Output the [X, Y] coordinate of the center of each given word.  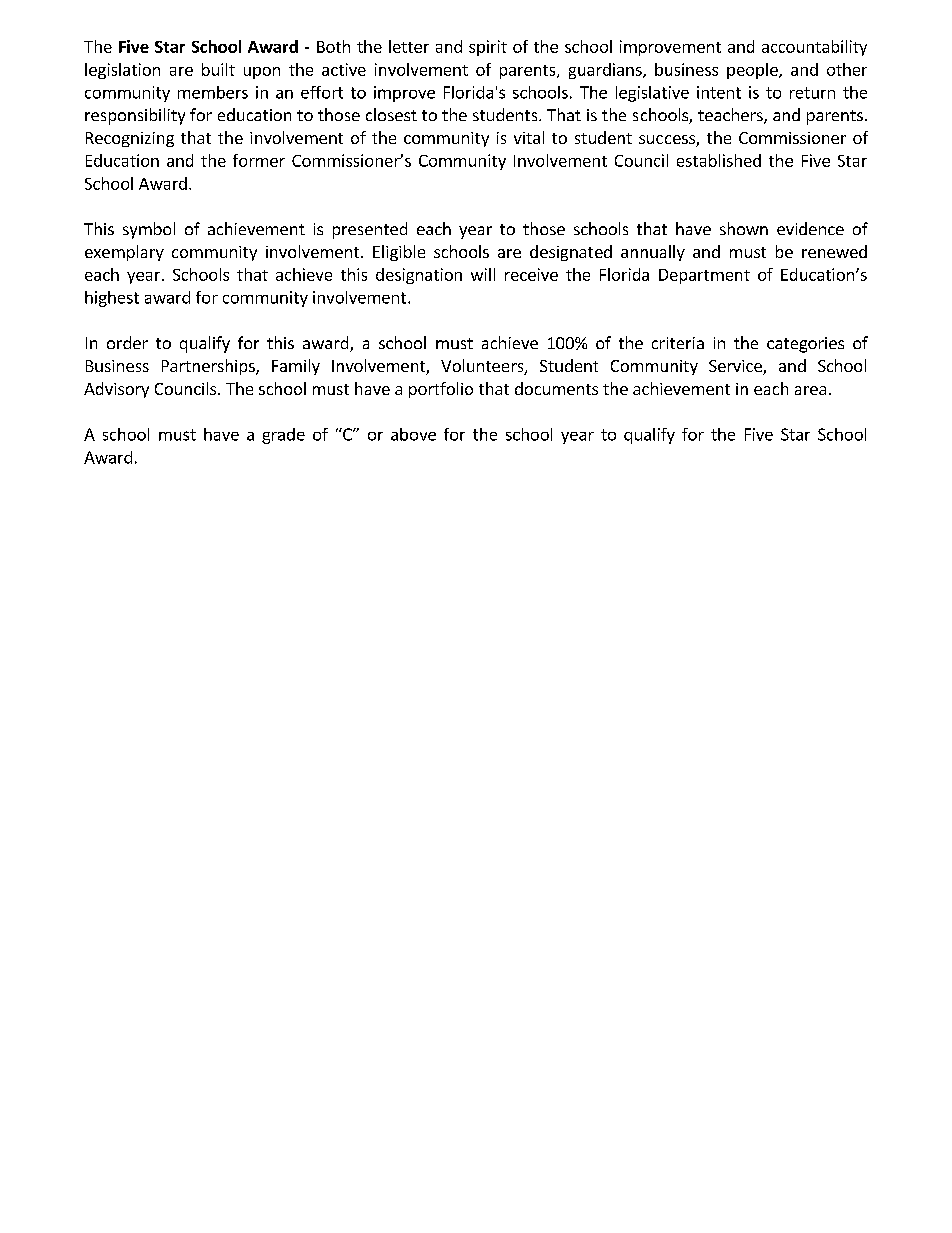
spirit [488, 48]
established [719, 160]
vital [529, 137]
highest [112, 299]
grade [283, 436]
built [218, 69]
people [753, 71]
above [413, 434]
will [483, 274]
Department [704, 276]
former [259, 160]
